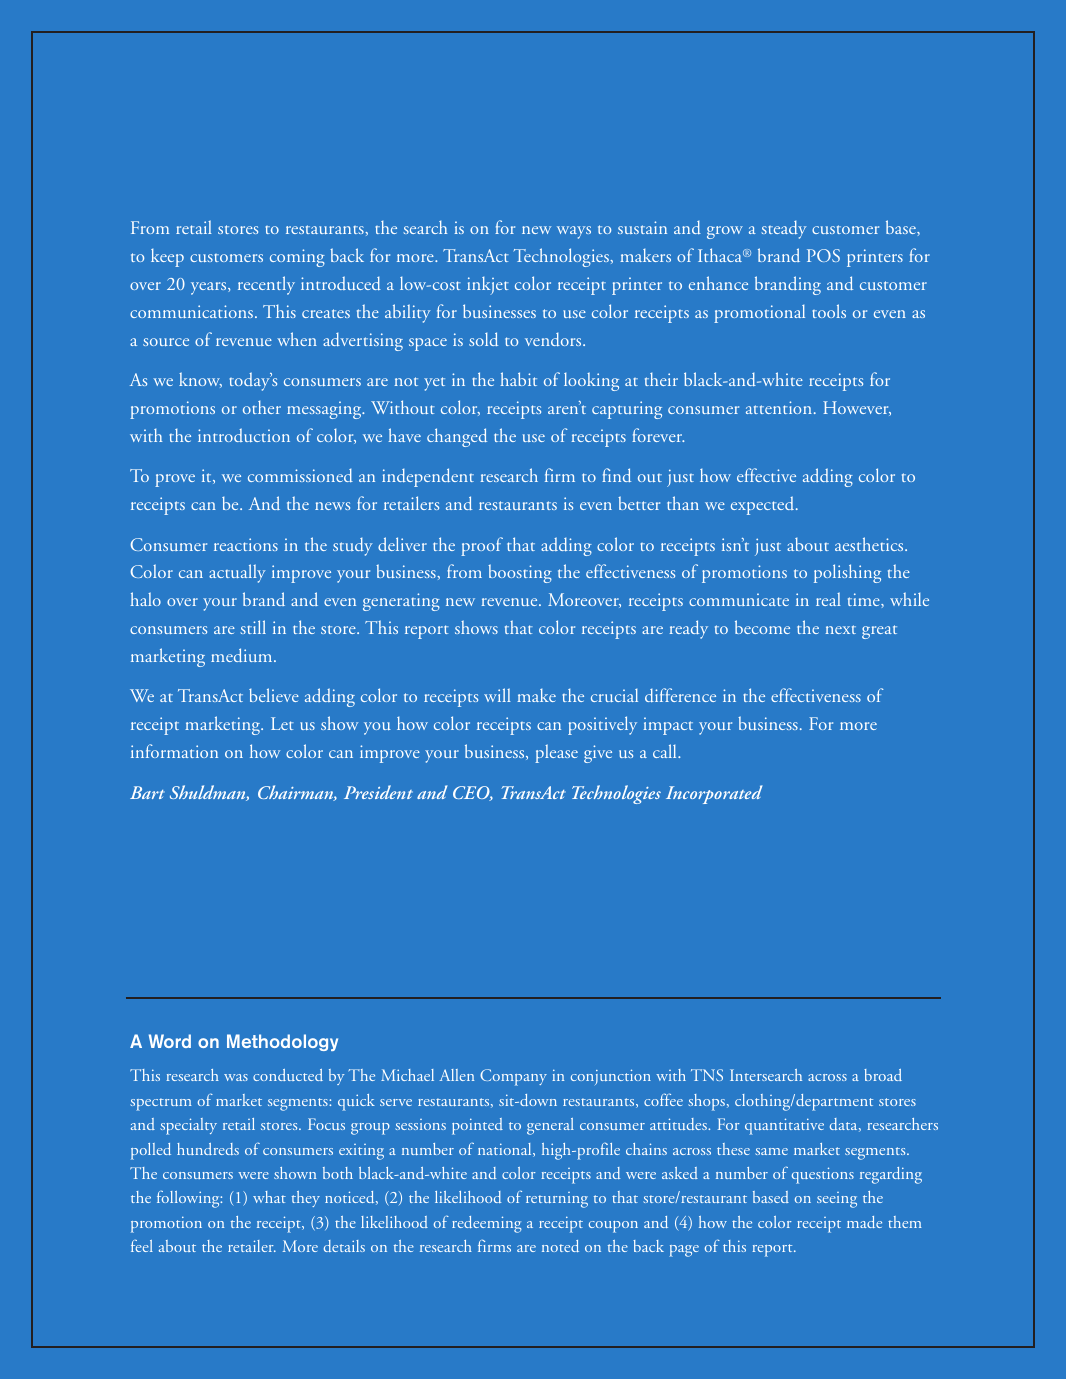 The width and height of the page is (1066, 1379). What do you see at coordinates (714, 794) in the page?
I see `Incorporated` at bounding box center [714, 794].
